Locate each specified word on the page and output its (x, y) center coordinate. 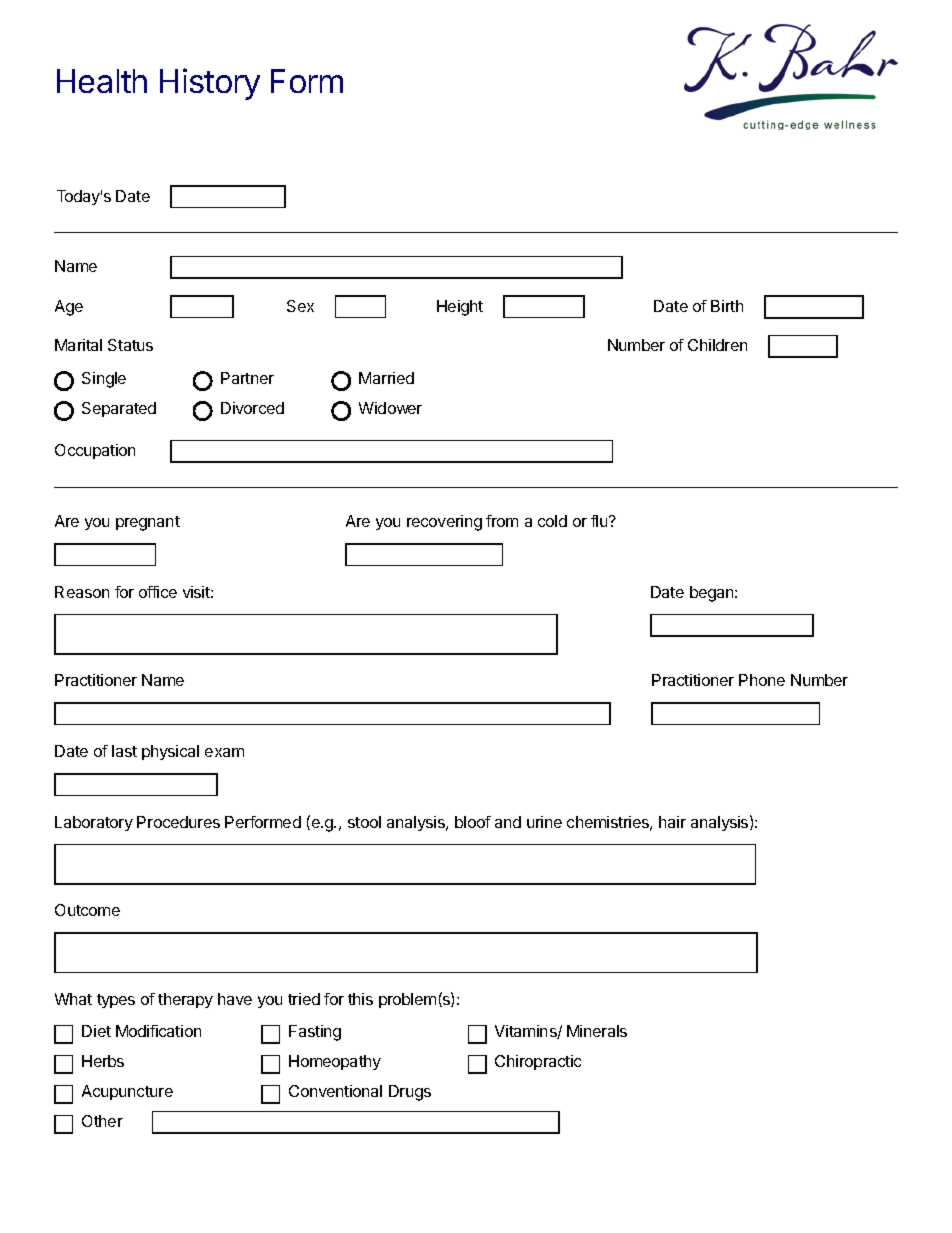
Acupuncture (127, 1092)
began (713, 594)
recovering (444, 523)
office (158, 592)
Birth (727, 306)
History (210, 84)
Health (102, 81)
